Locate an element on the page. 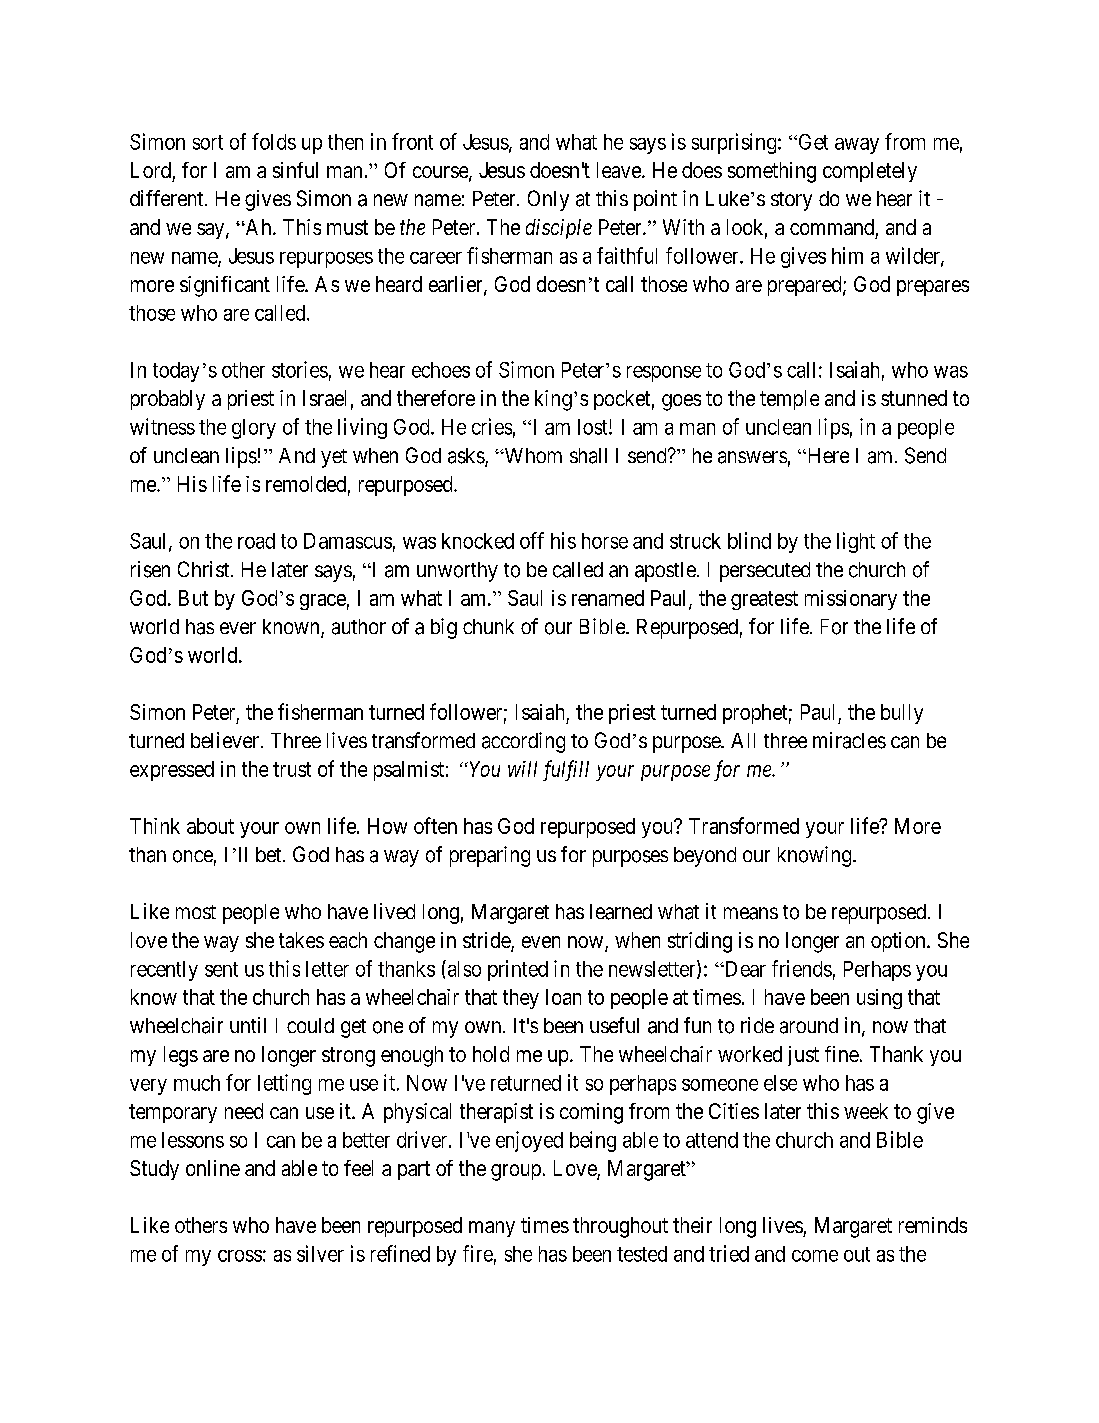 The height and width of the image is (1423, 1099). Only is located at coordinates (548, 200).
